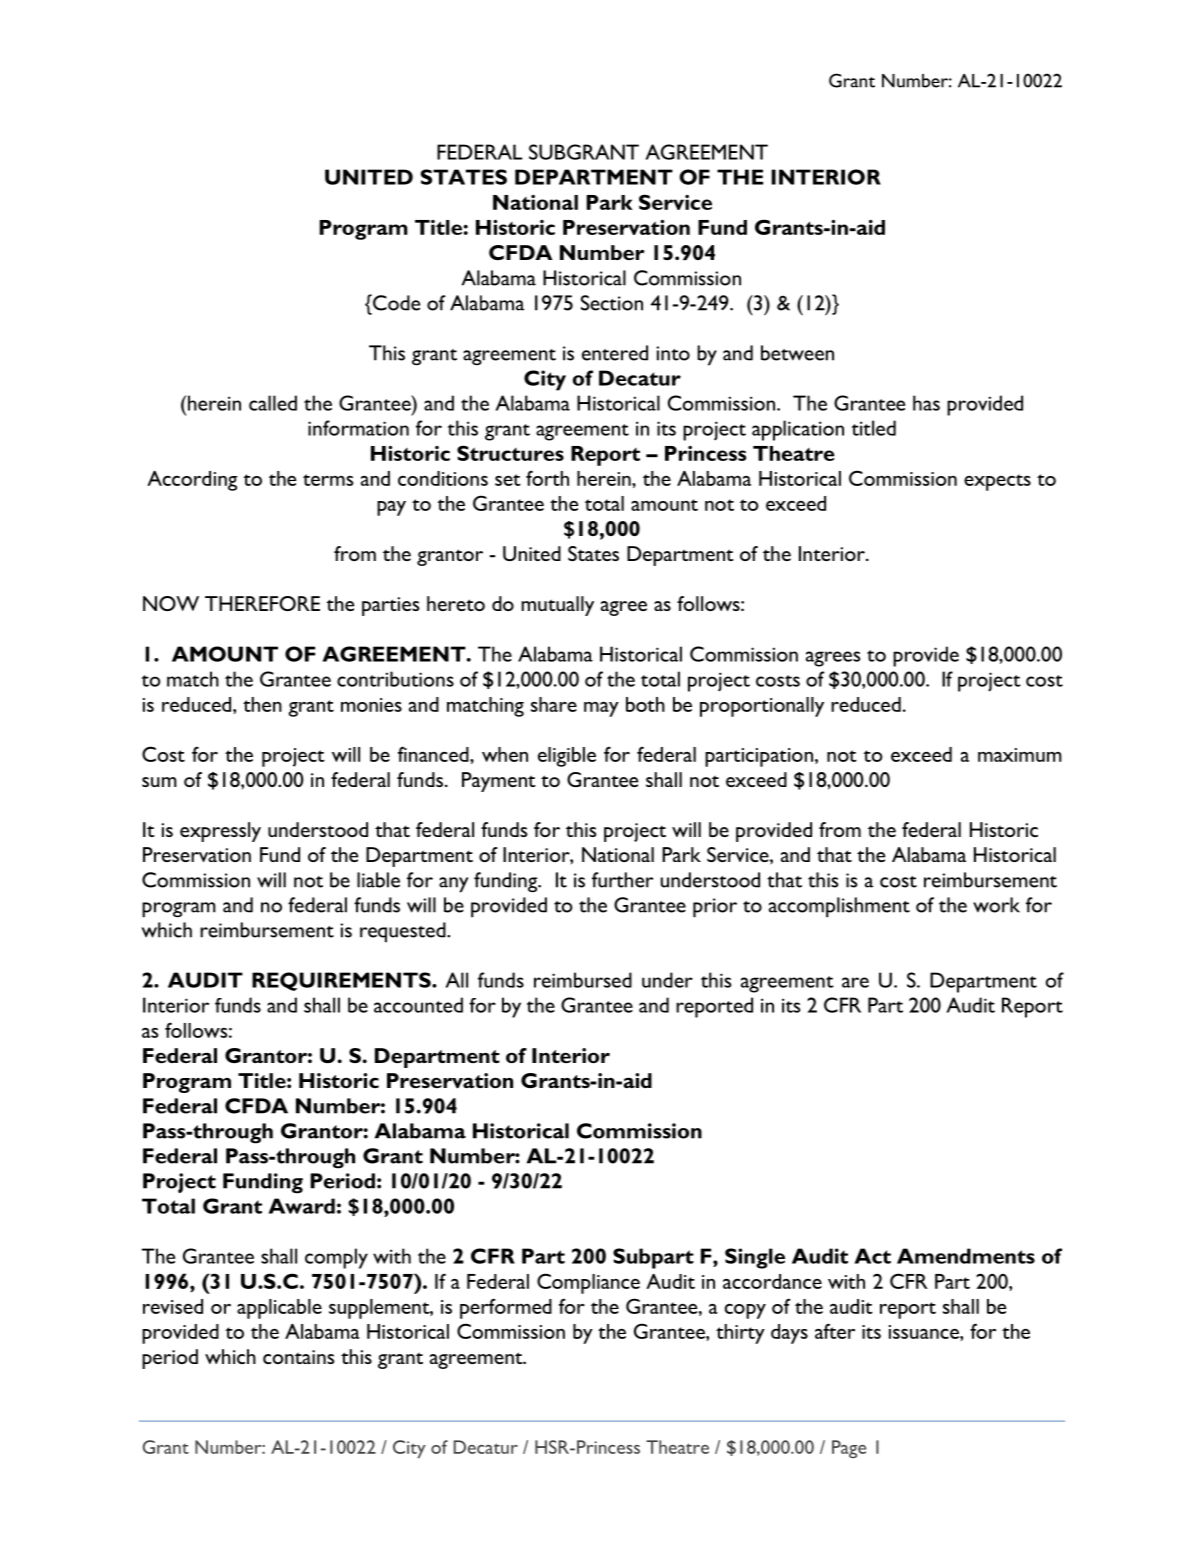  What do you see at coordinates (601, 709) in the page?
I see `may` at bounding box center [601, 709].
